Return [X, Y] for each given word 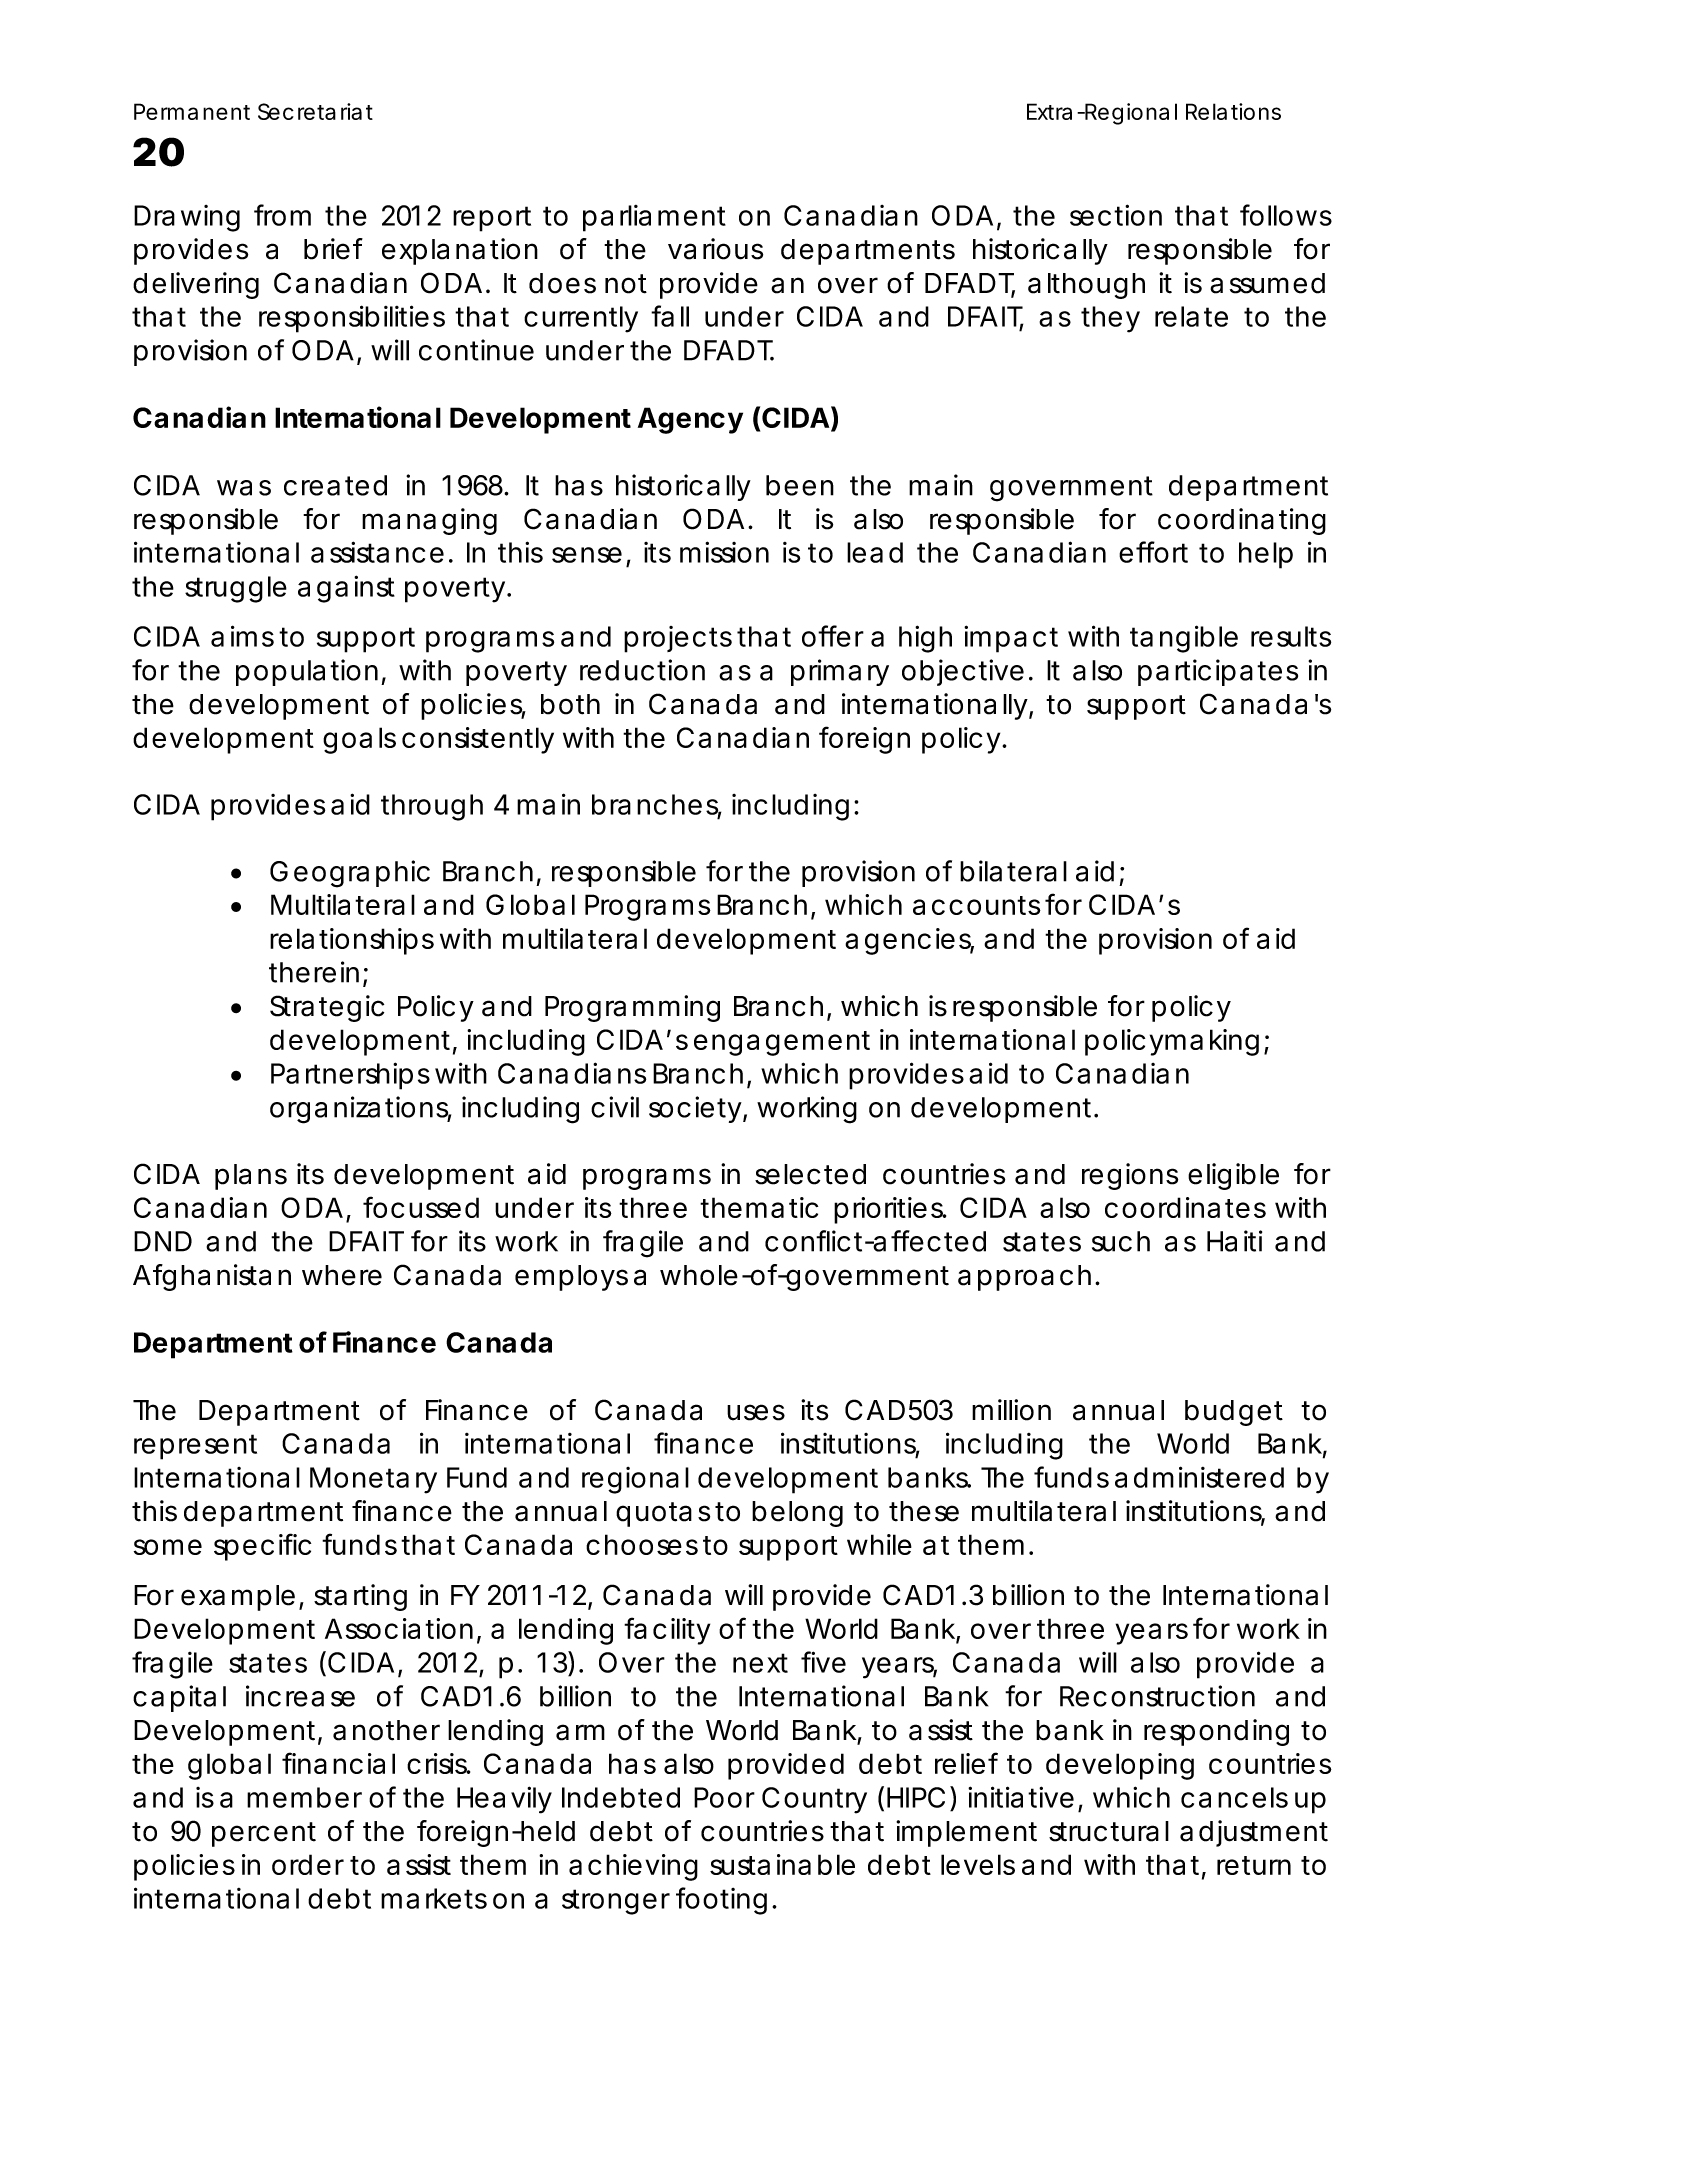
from [282, 215]
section [1116, 215]
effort [1153, 552]
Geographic [350, 874]
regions [1130, 1176]
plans [251, 1177]
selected [810, 1174]
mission [724, 552]
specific [262, 1547]
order [308, 1864]
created [335, 485]
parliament [654, 218]
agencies [909, 941]
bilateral [1013, 871]
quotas [663, 1514]
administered [1199, 1477]
